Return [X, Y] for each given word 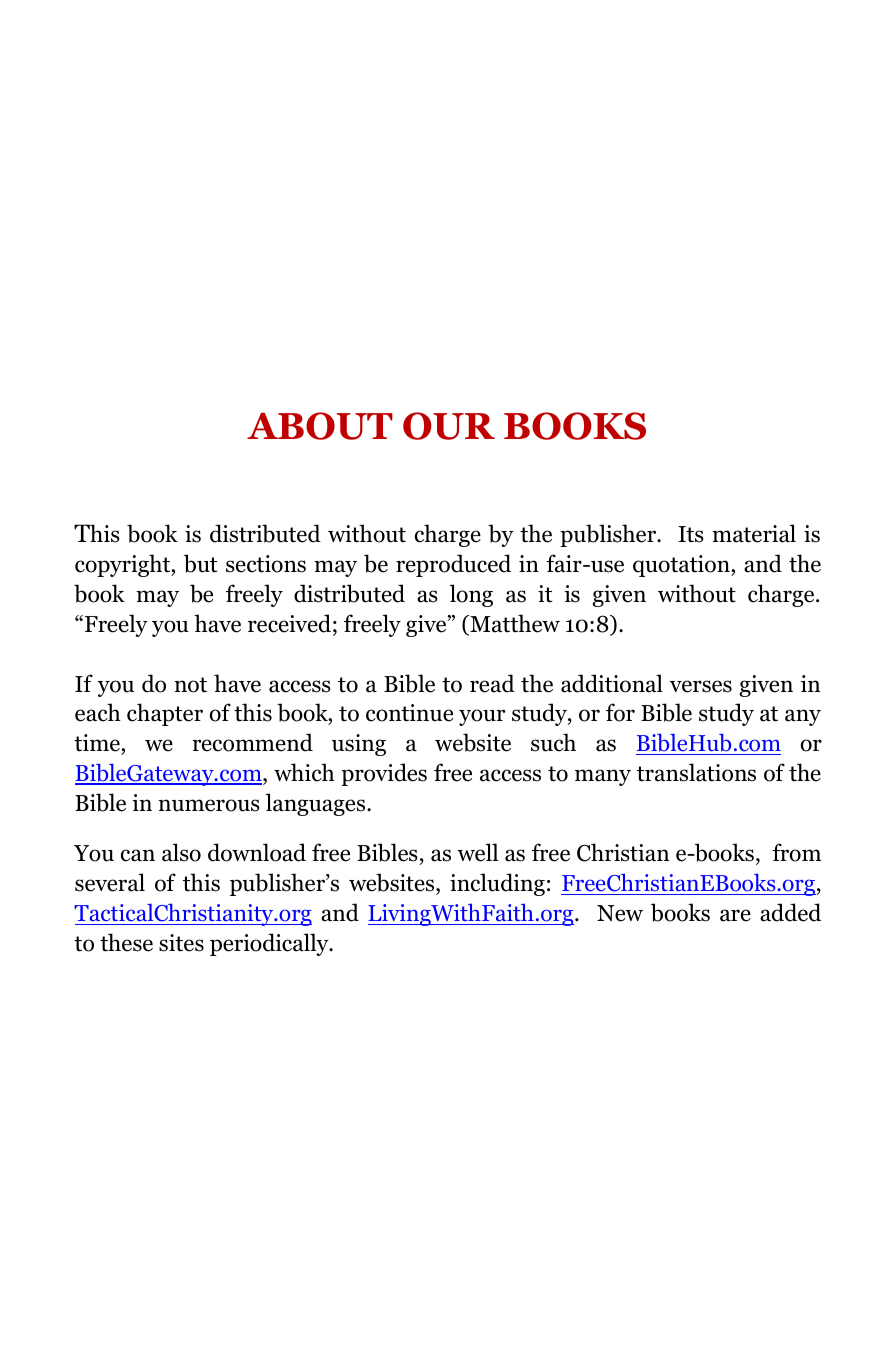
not [190, 685]
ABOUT [320, 426]
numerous [209, 805]
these [126, 942]
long [471, 595]
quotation [682, 566]
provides [384, 774]
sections [266, 564]
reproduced [453, 565]
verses [701, 686]
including [497, 884]
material [754, 533]
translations [696, 772]
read [492, 683]
